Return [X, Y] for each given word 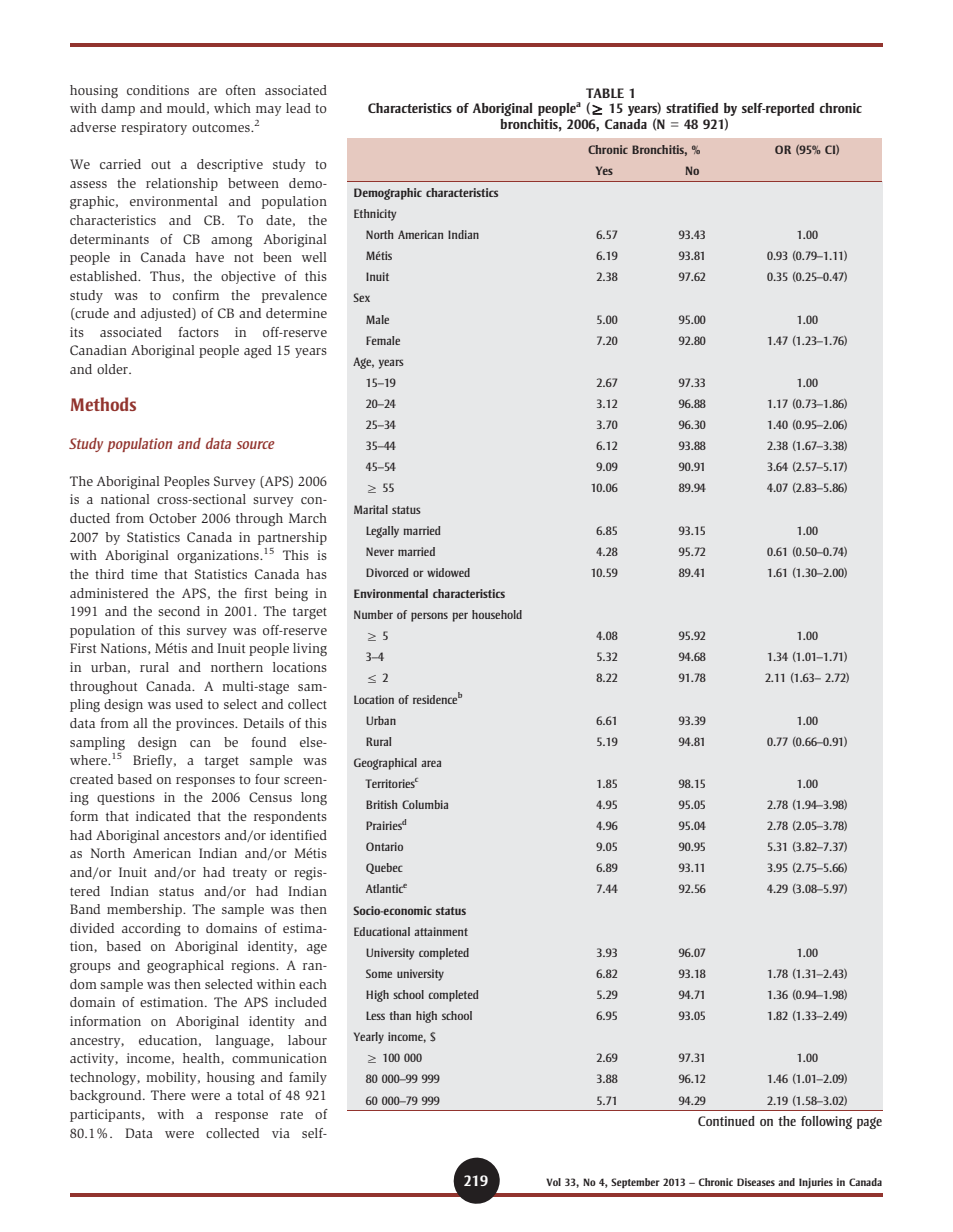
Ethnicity [375, 215]
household [497, 614]
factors [199, 332]
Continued [726, 1121]
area [431, 763]
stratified [692, 108]
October [173, 518]
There [168, 1095]
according [151, 929]
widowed [448, 572]
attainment [441, 931]
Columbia [425, 804]
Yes [604, 170]
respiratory [154, 128]
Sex [361, 297]
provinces [206, 724]
